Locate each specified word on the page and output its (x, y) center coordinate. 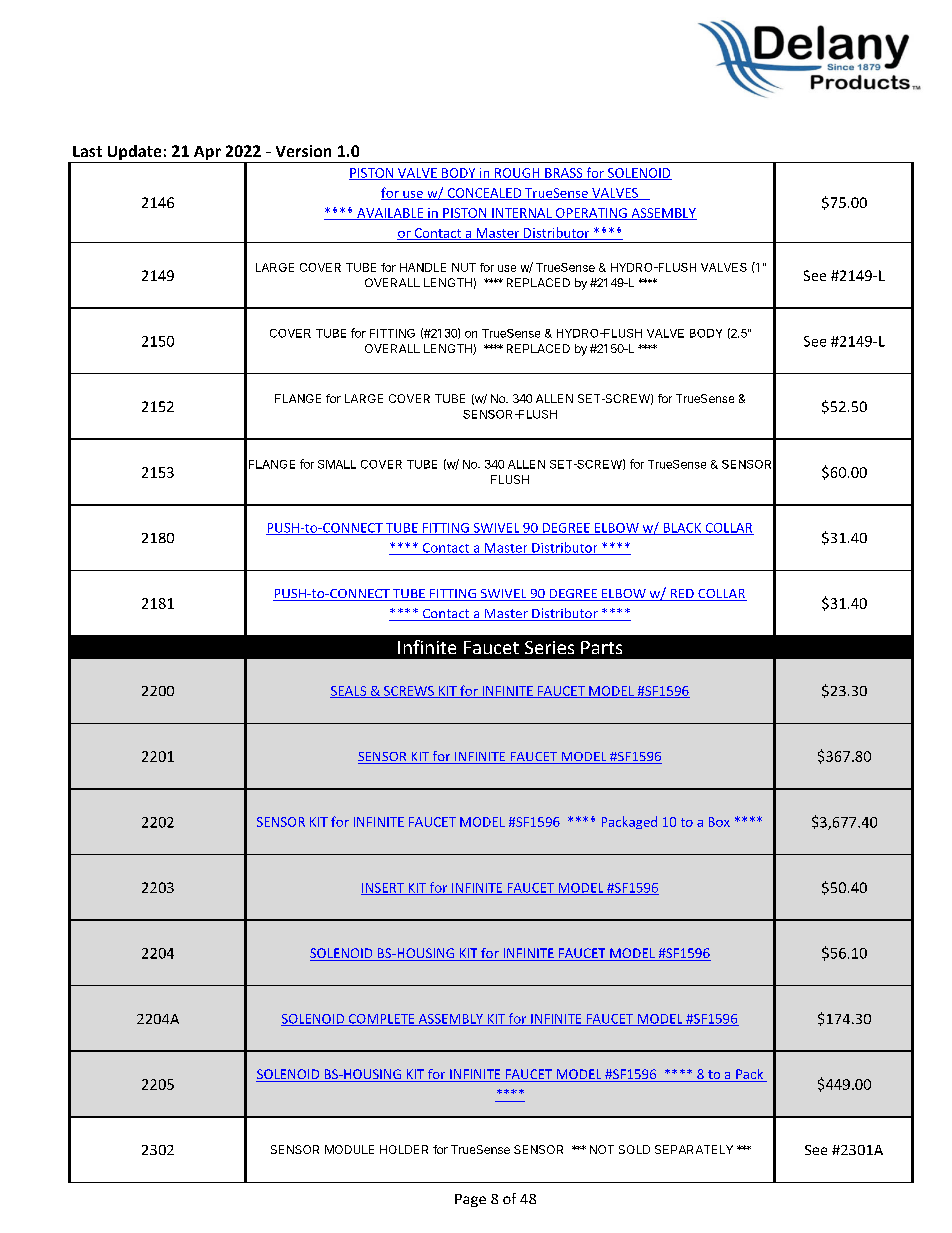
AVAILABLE (390, 214)
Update (134, 154)
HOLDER (404, 1149)
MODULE (349, 1149)
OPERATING (591, 214)
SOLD (634, 1149)
